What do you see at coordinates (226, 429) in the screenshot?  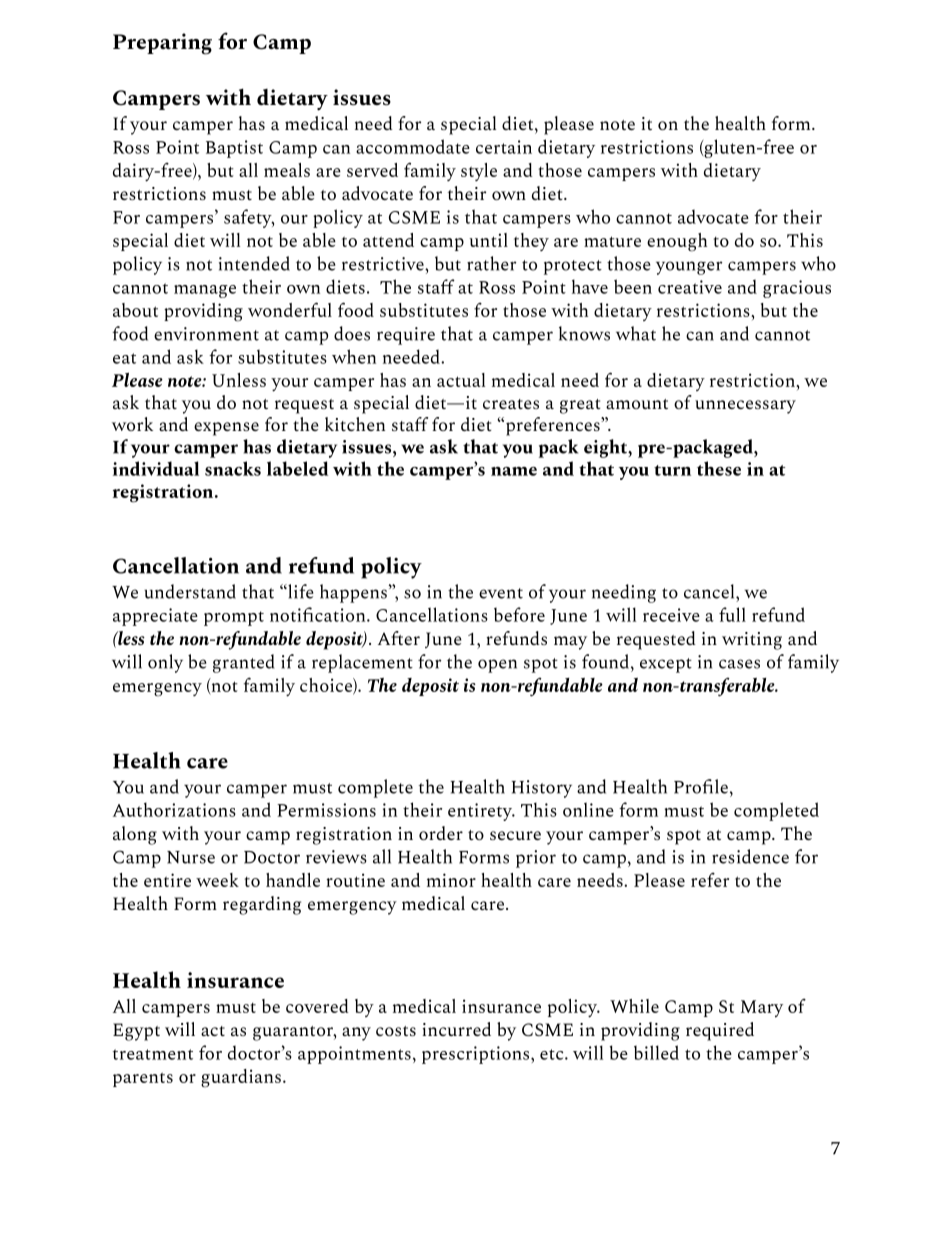 I see `expense` at bounding box center [226, 429].
